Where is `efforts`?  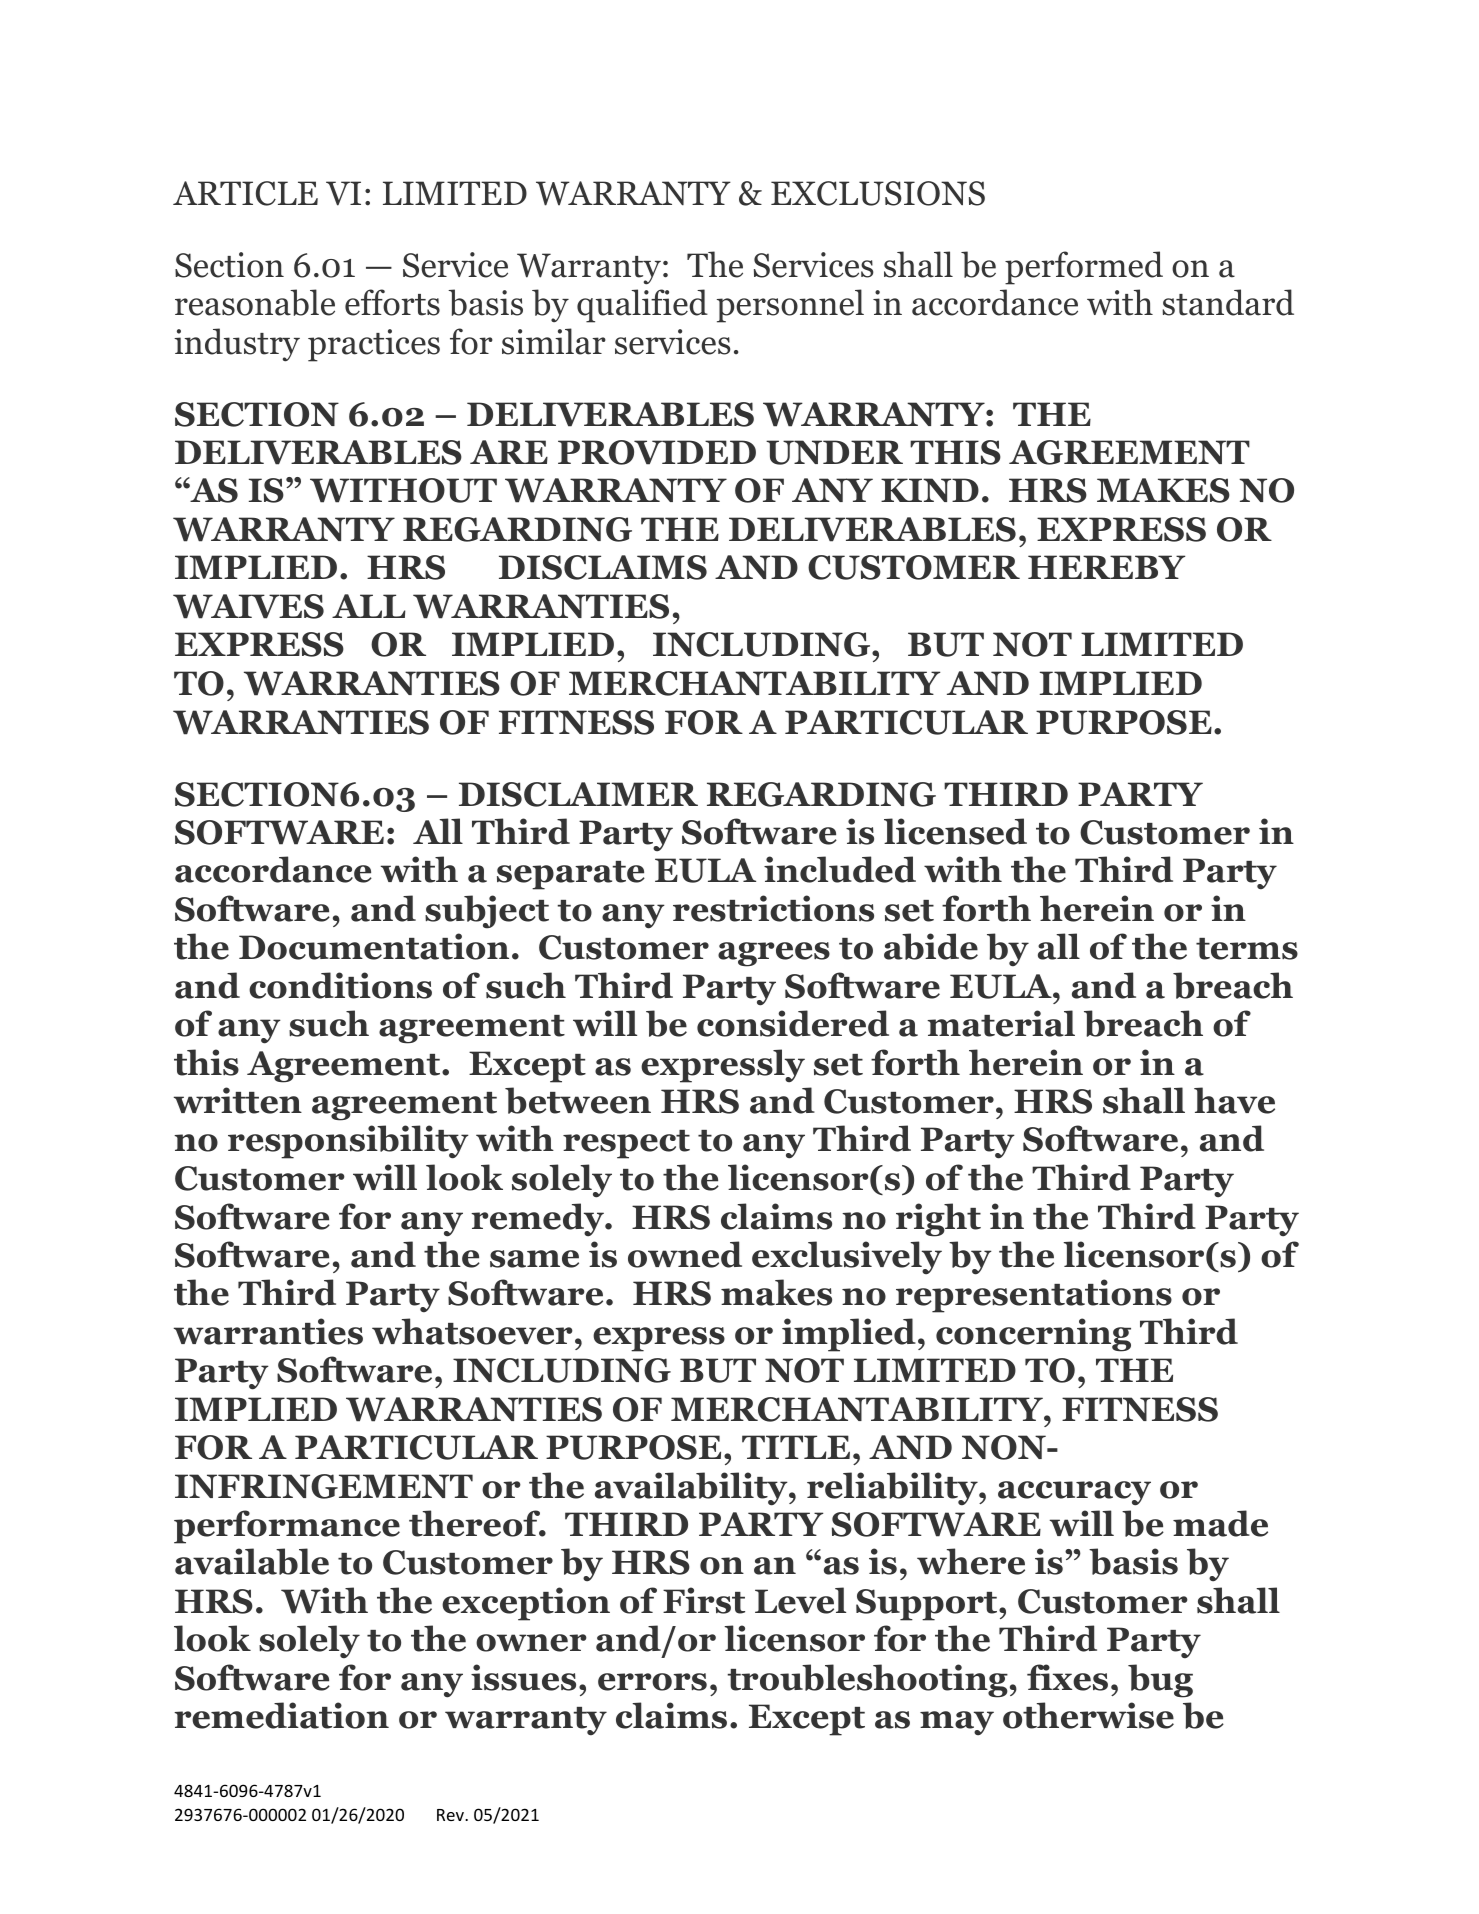 efforts is located at coordinates (392, 302).
